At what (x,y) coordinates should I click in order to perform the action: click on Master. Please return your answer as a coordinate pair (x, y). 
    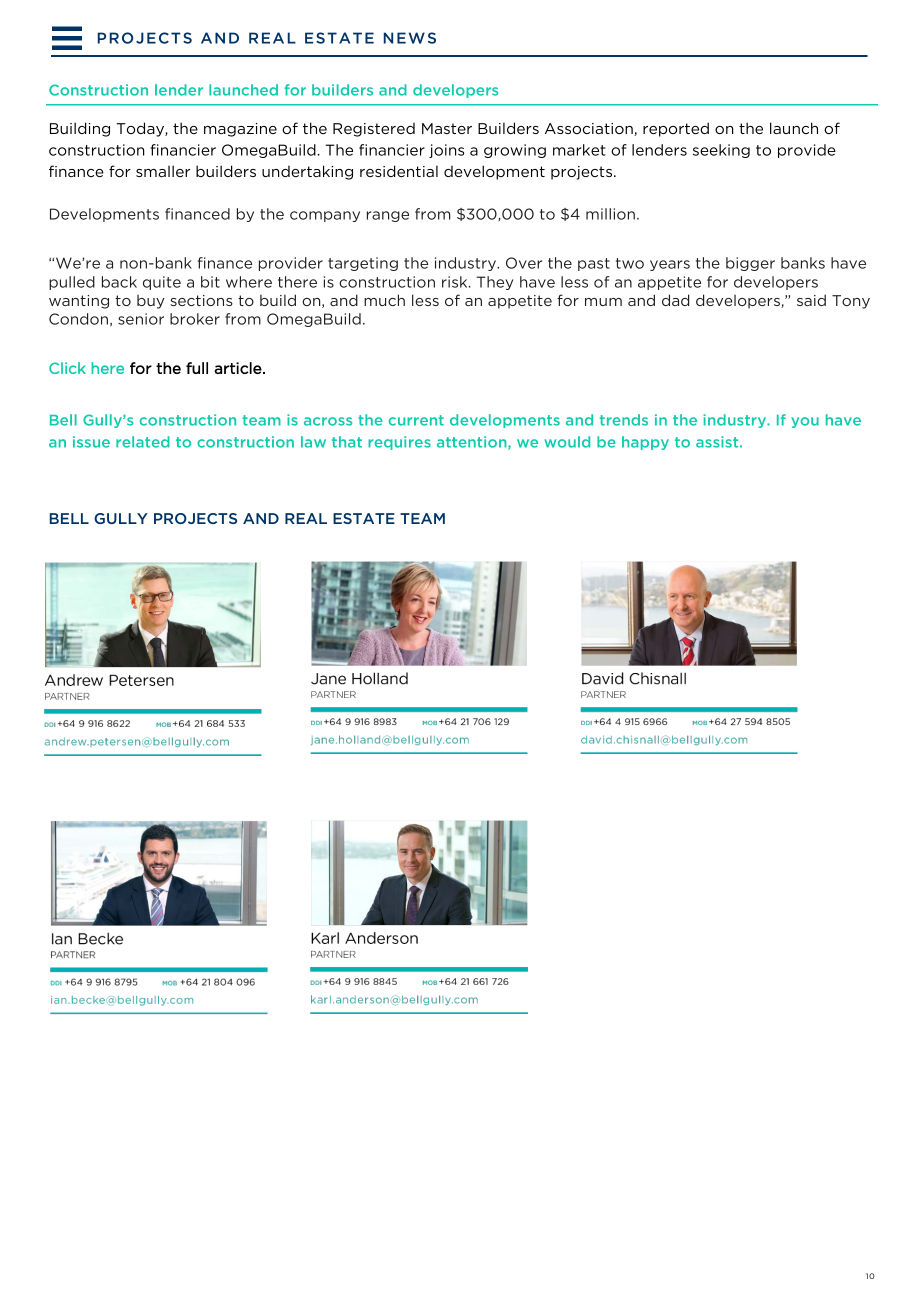
    Looking at the image, I should click on (447, 128).
